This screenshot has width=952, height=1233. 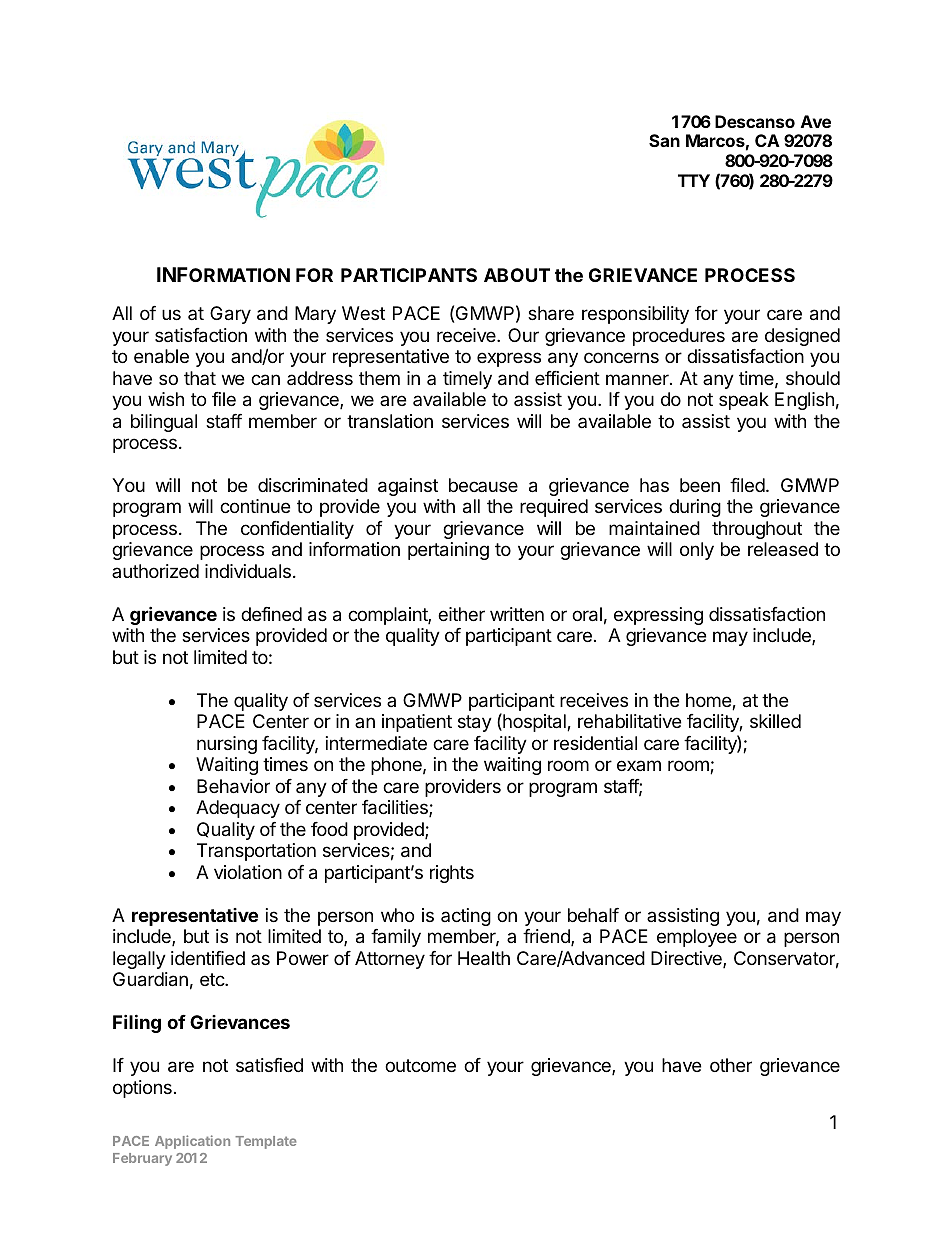 What do you see at coordinates (208, 958) in the screenshot?
I see `identified` at bounding box center [208, 958].
